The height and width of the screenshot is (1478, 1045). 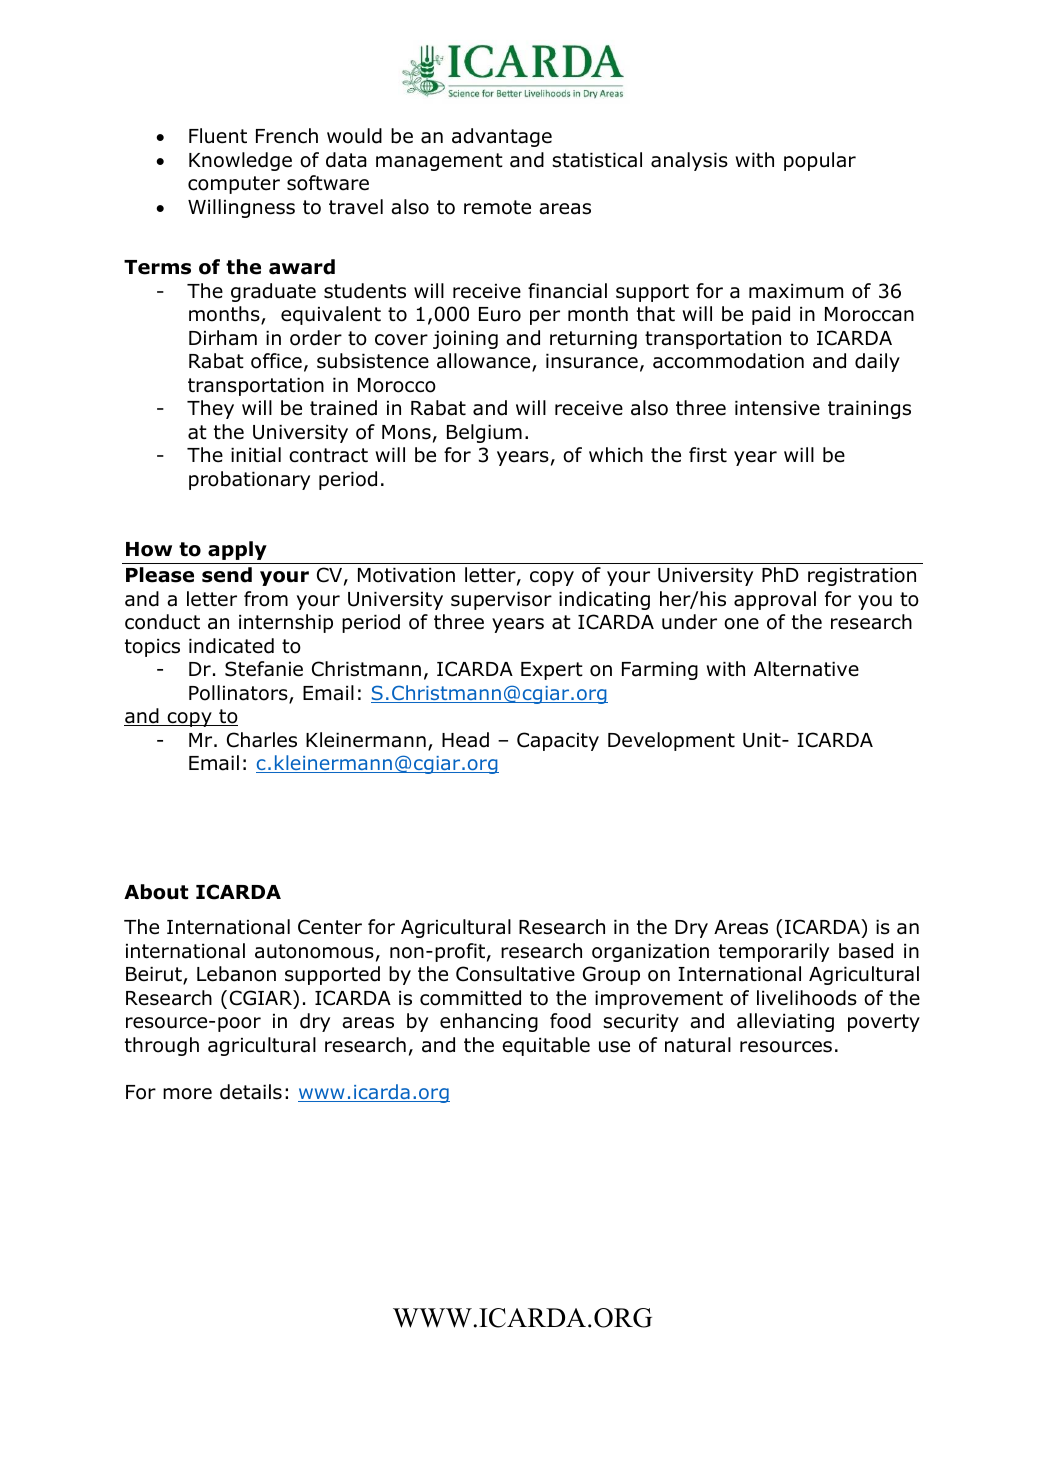 I want to click on advantage, so click(x=502, y=137).
